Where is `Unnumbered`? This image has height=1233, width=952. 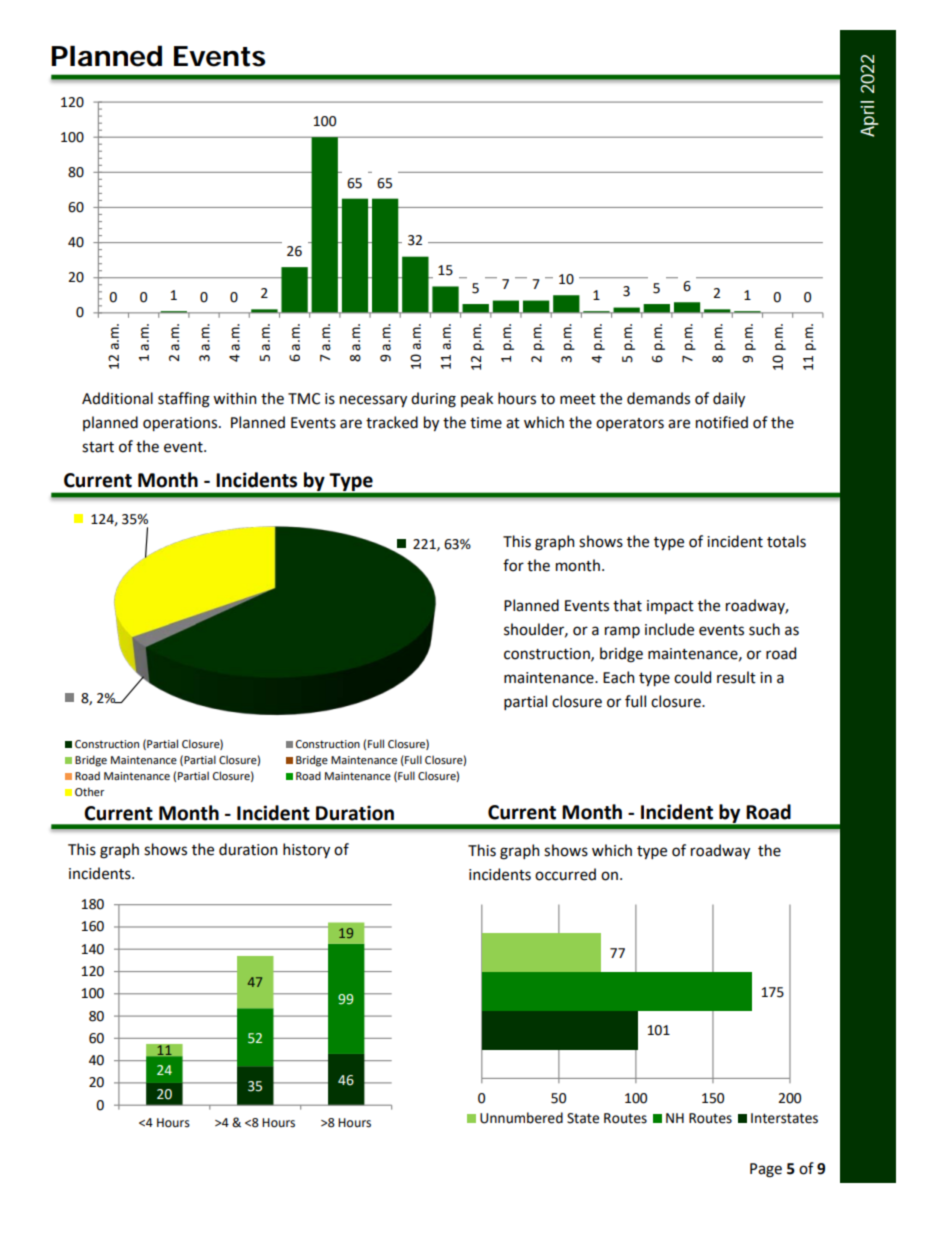 Unnumbered is located at coordinates (521, 1118).
